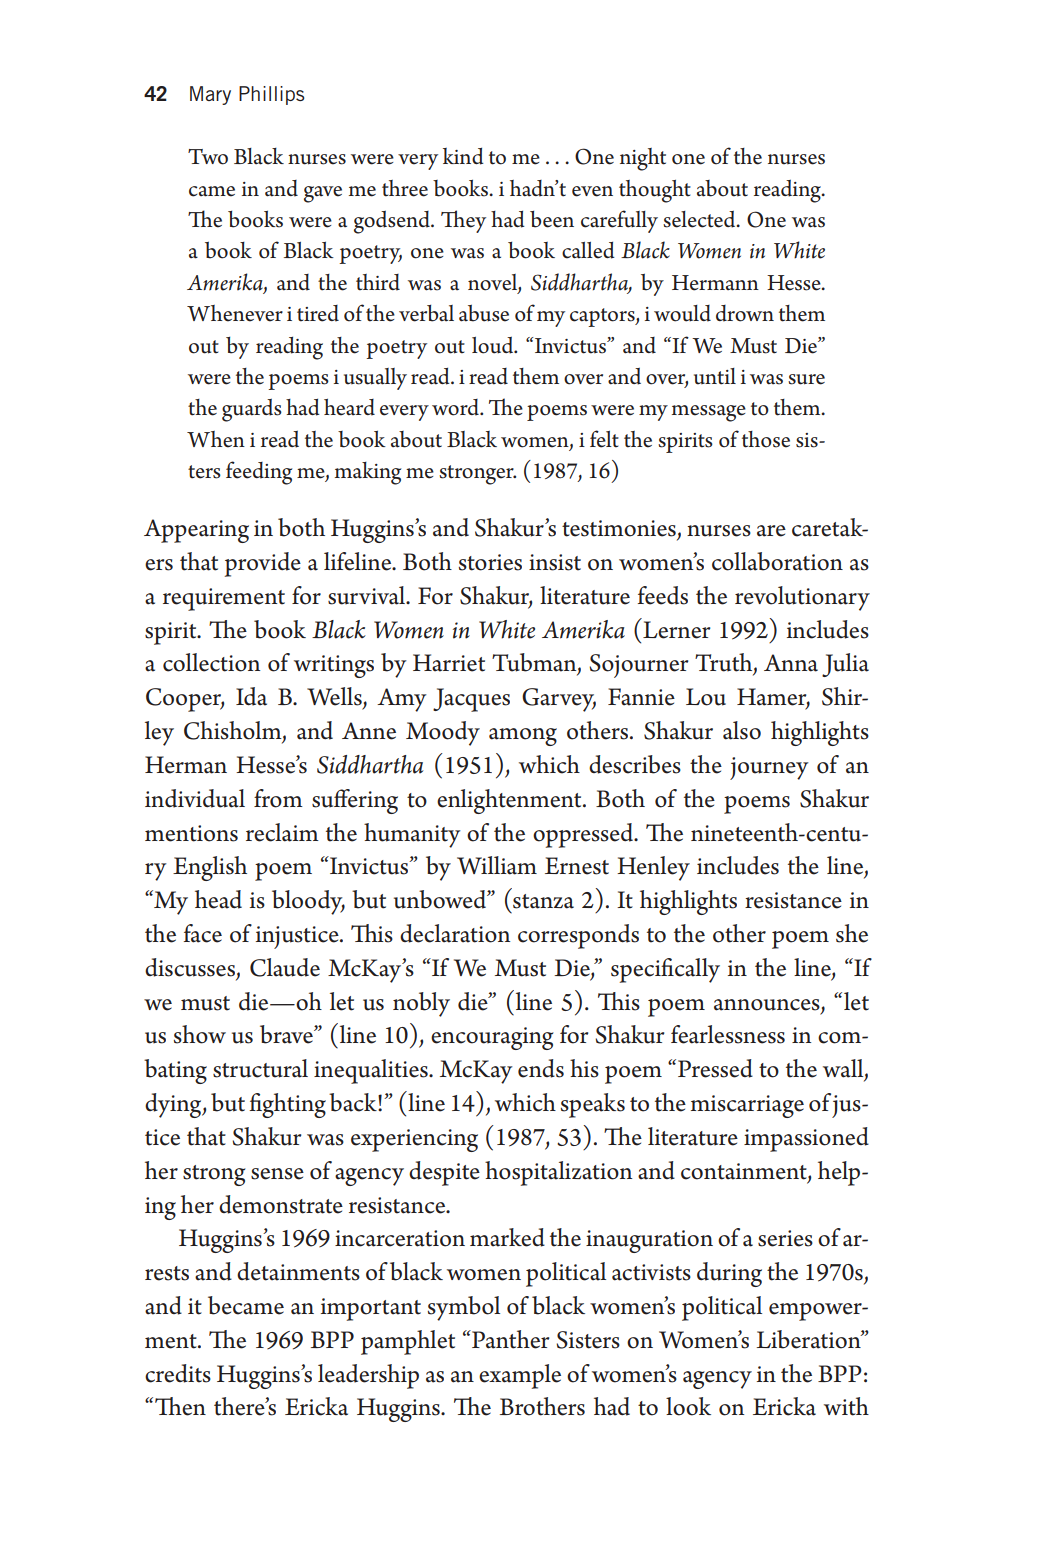 Image resolution: width=1043 pixels, height=1565 pixels. What do you see at coordinates (463, 156) in the document?
I see `kind` at bounding box center [463, 156].
